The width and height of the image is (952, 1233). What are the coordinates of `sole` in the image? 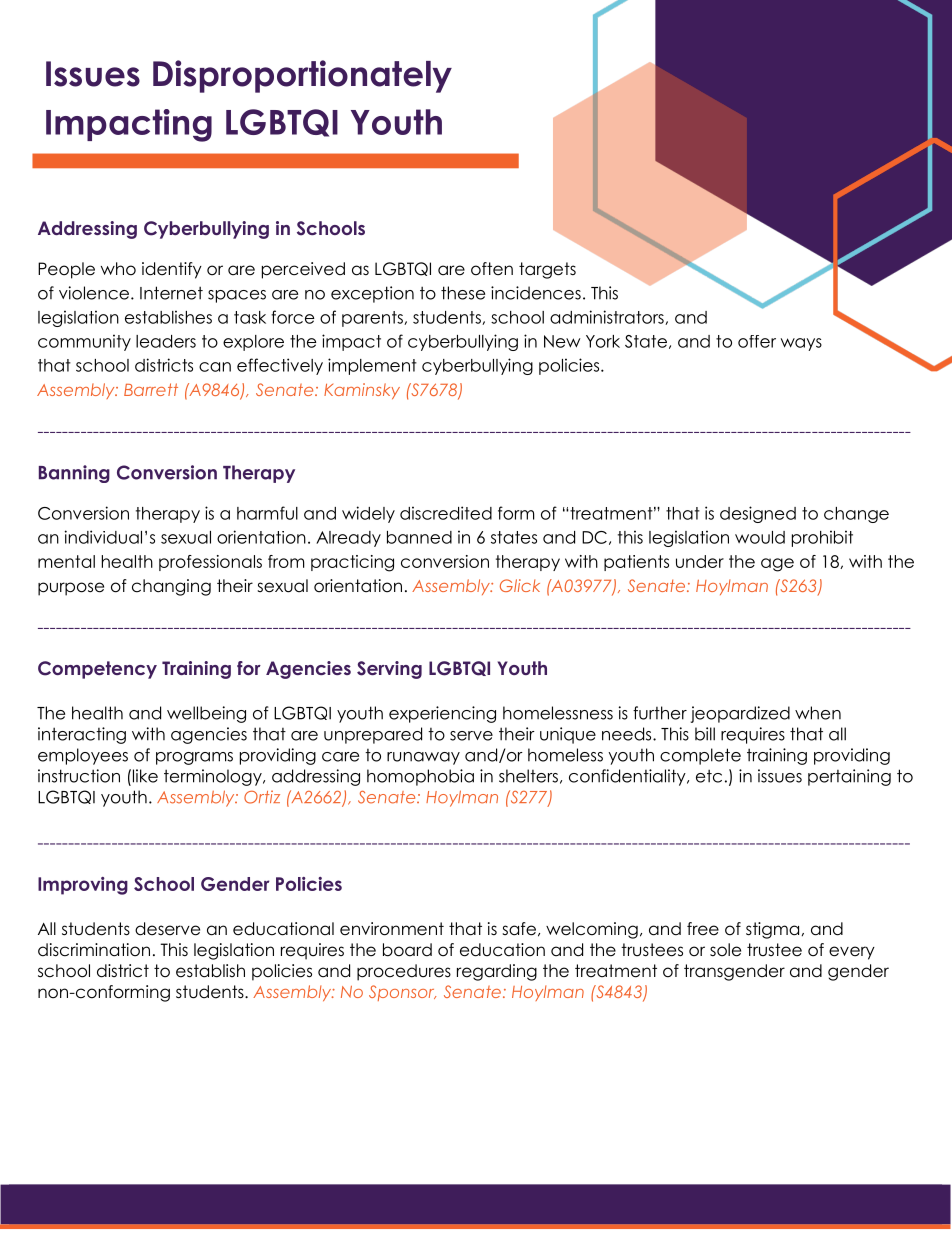 It's located at (725, 950).
